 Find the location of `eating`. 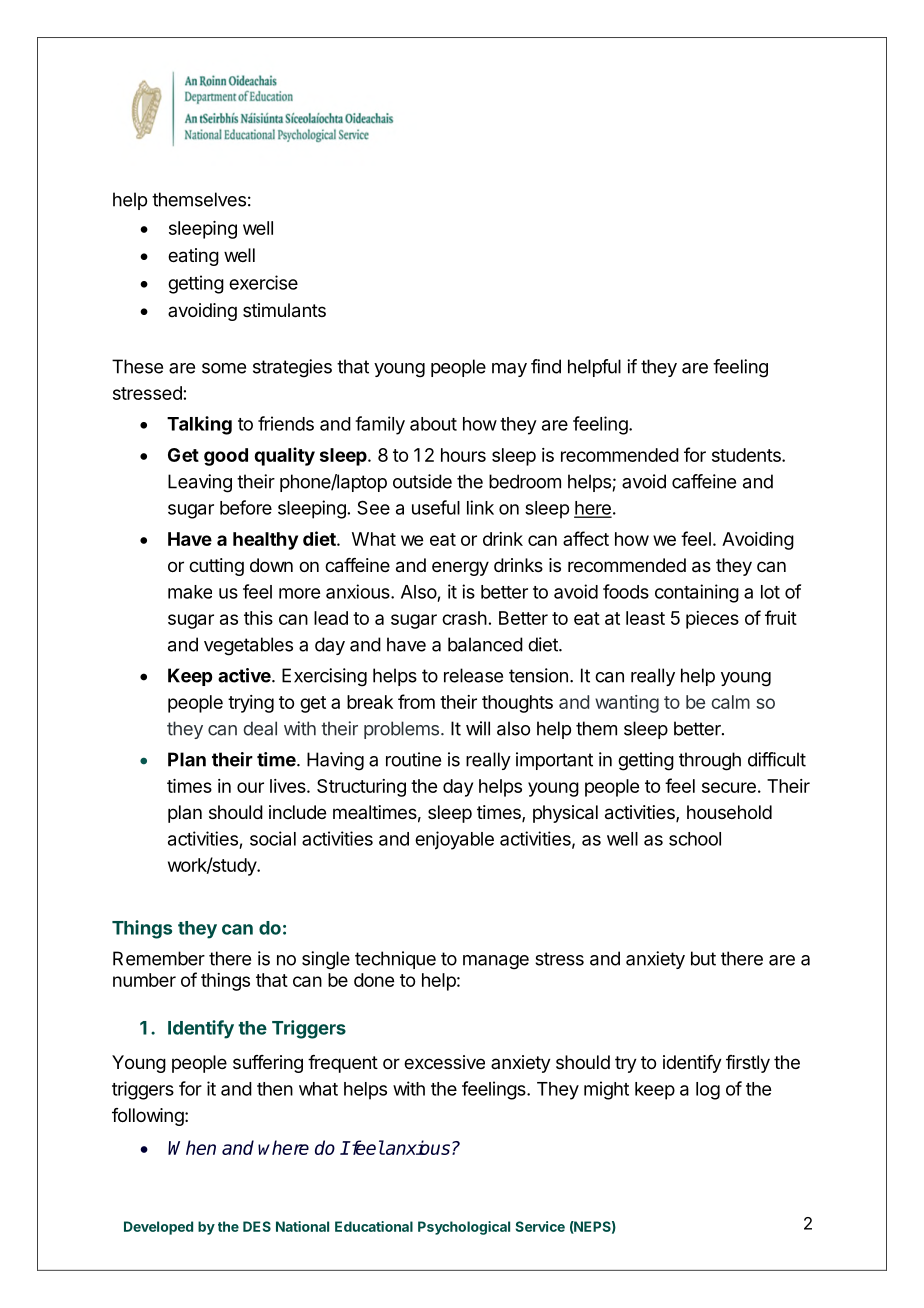

eating is located at coordinates (193, 257).
